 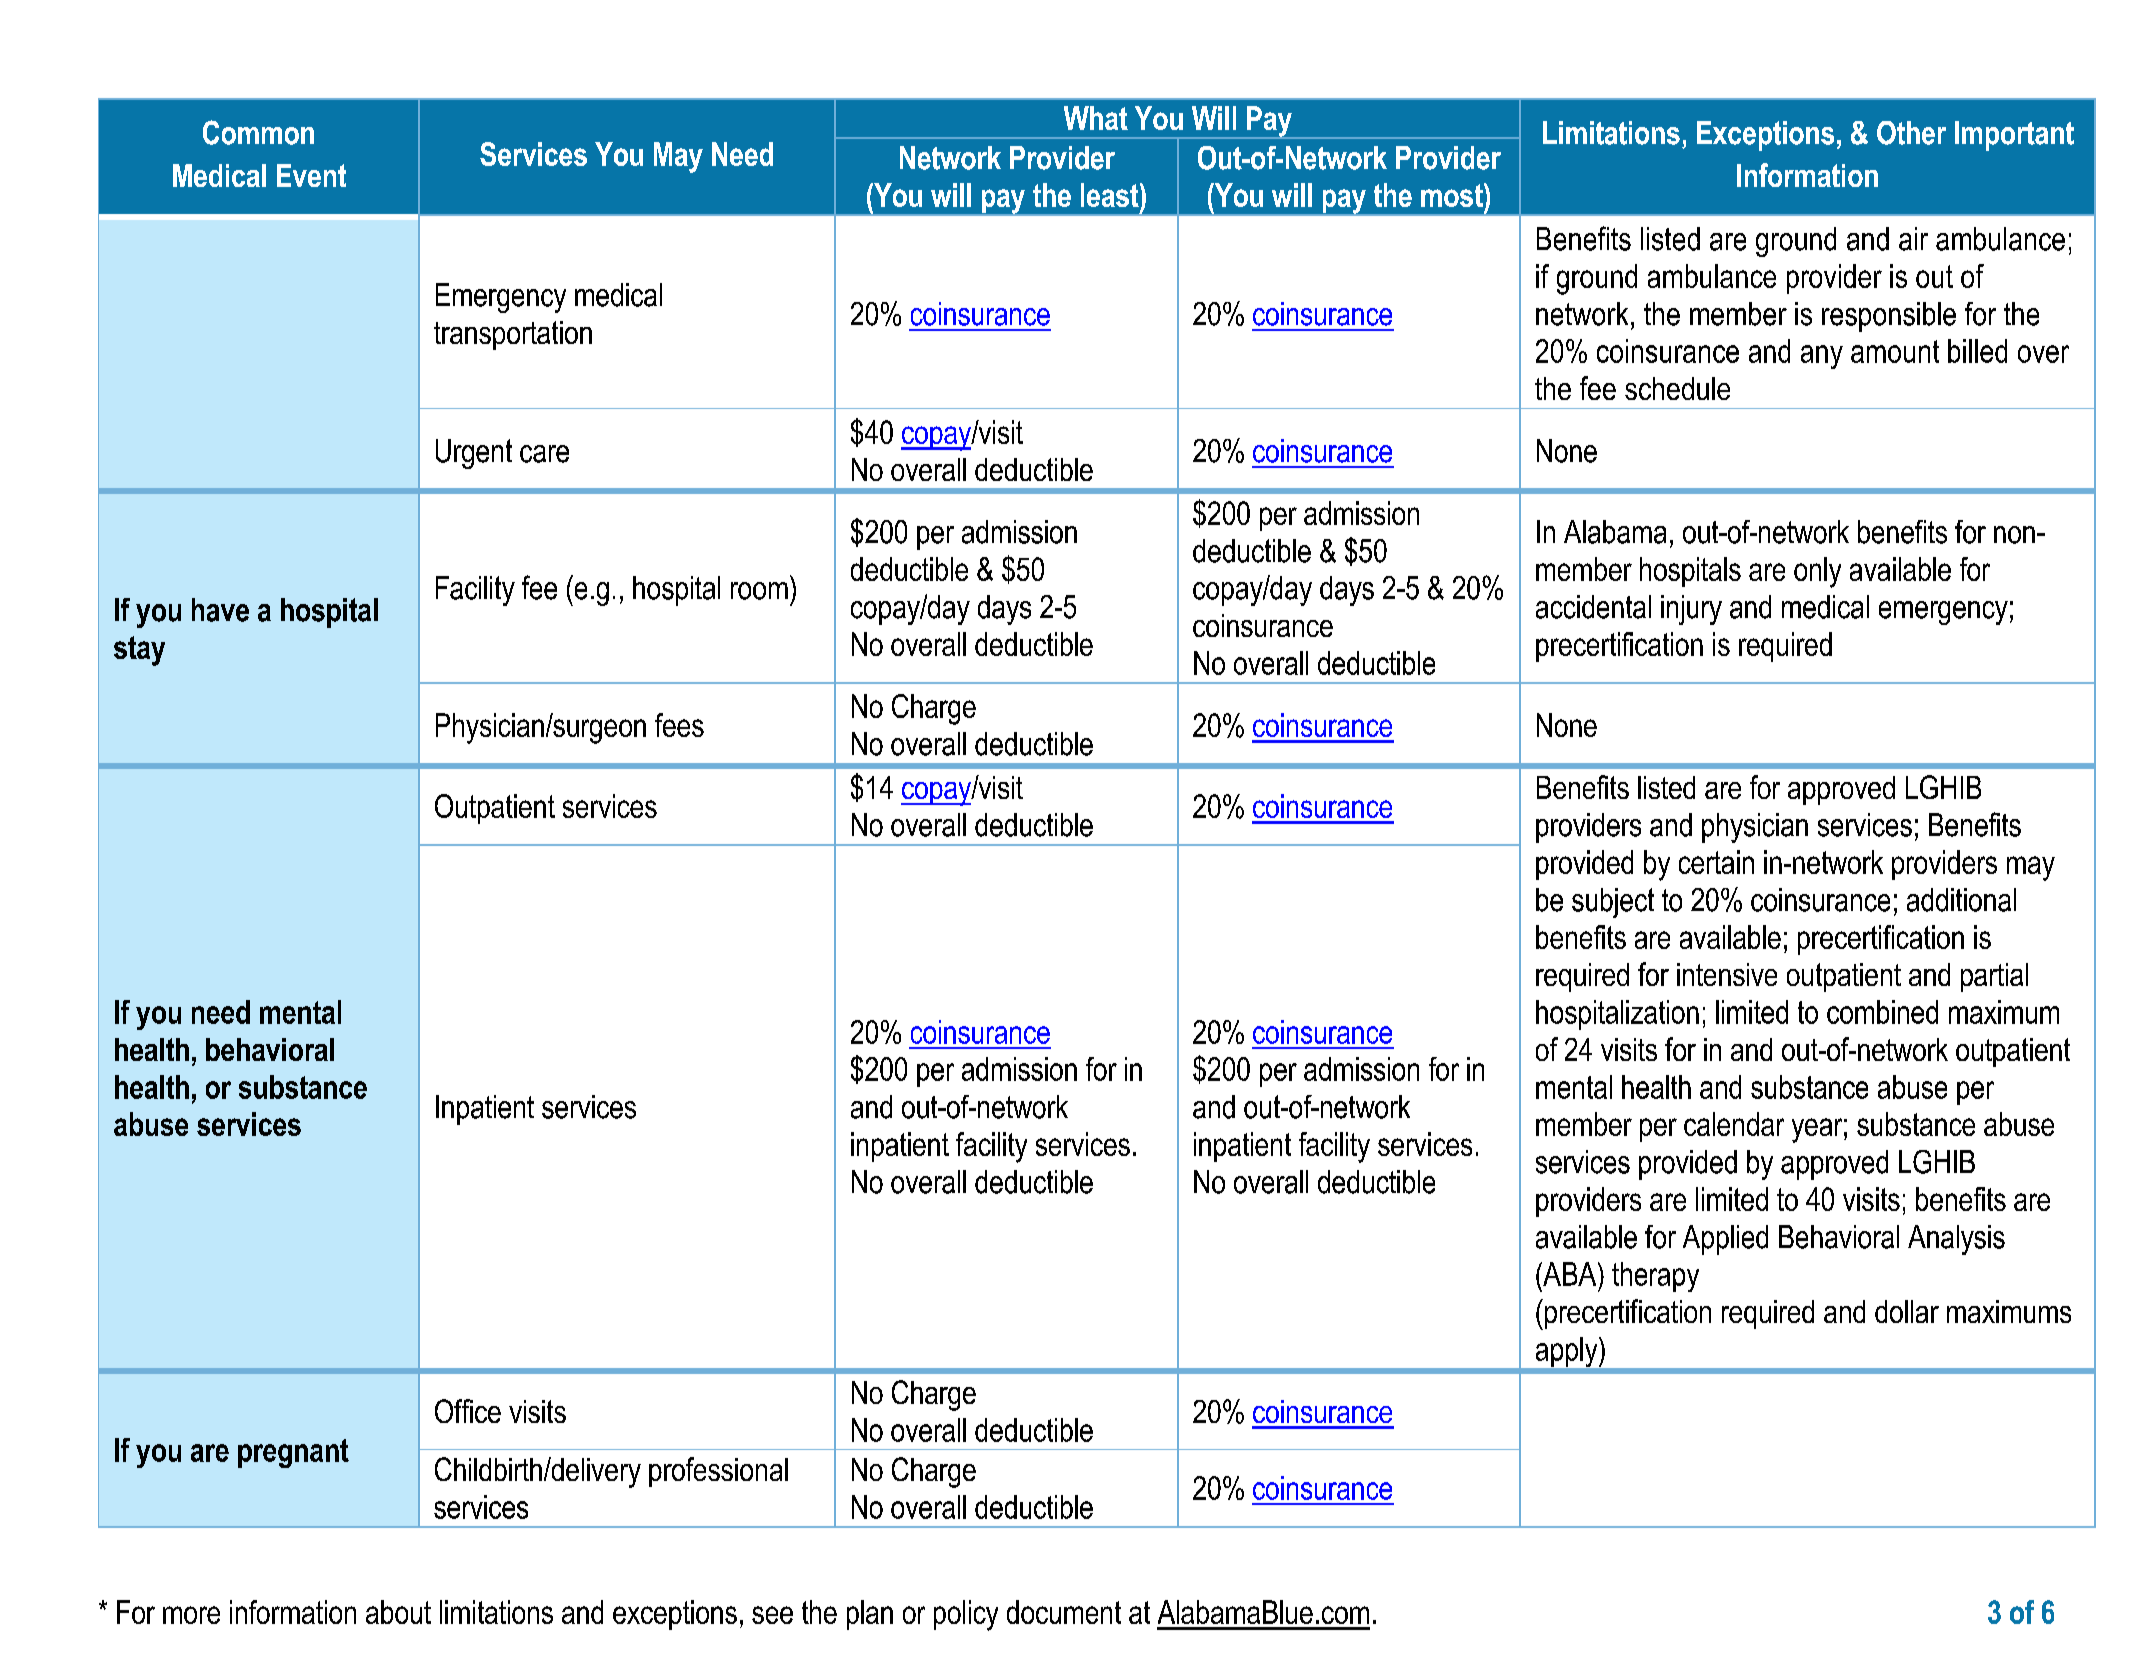 What do you see at coordinates (311, 175) in the screenshot?
I see `Event` at bounding box center [311, 175].
